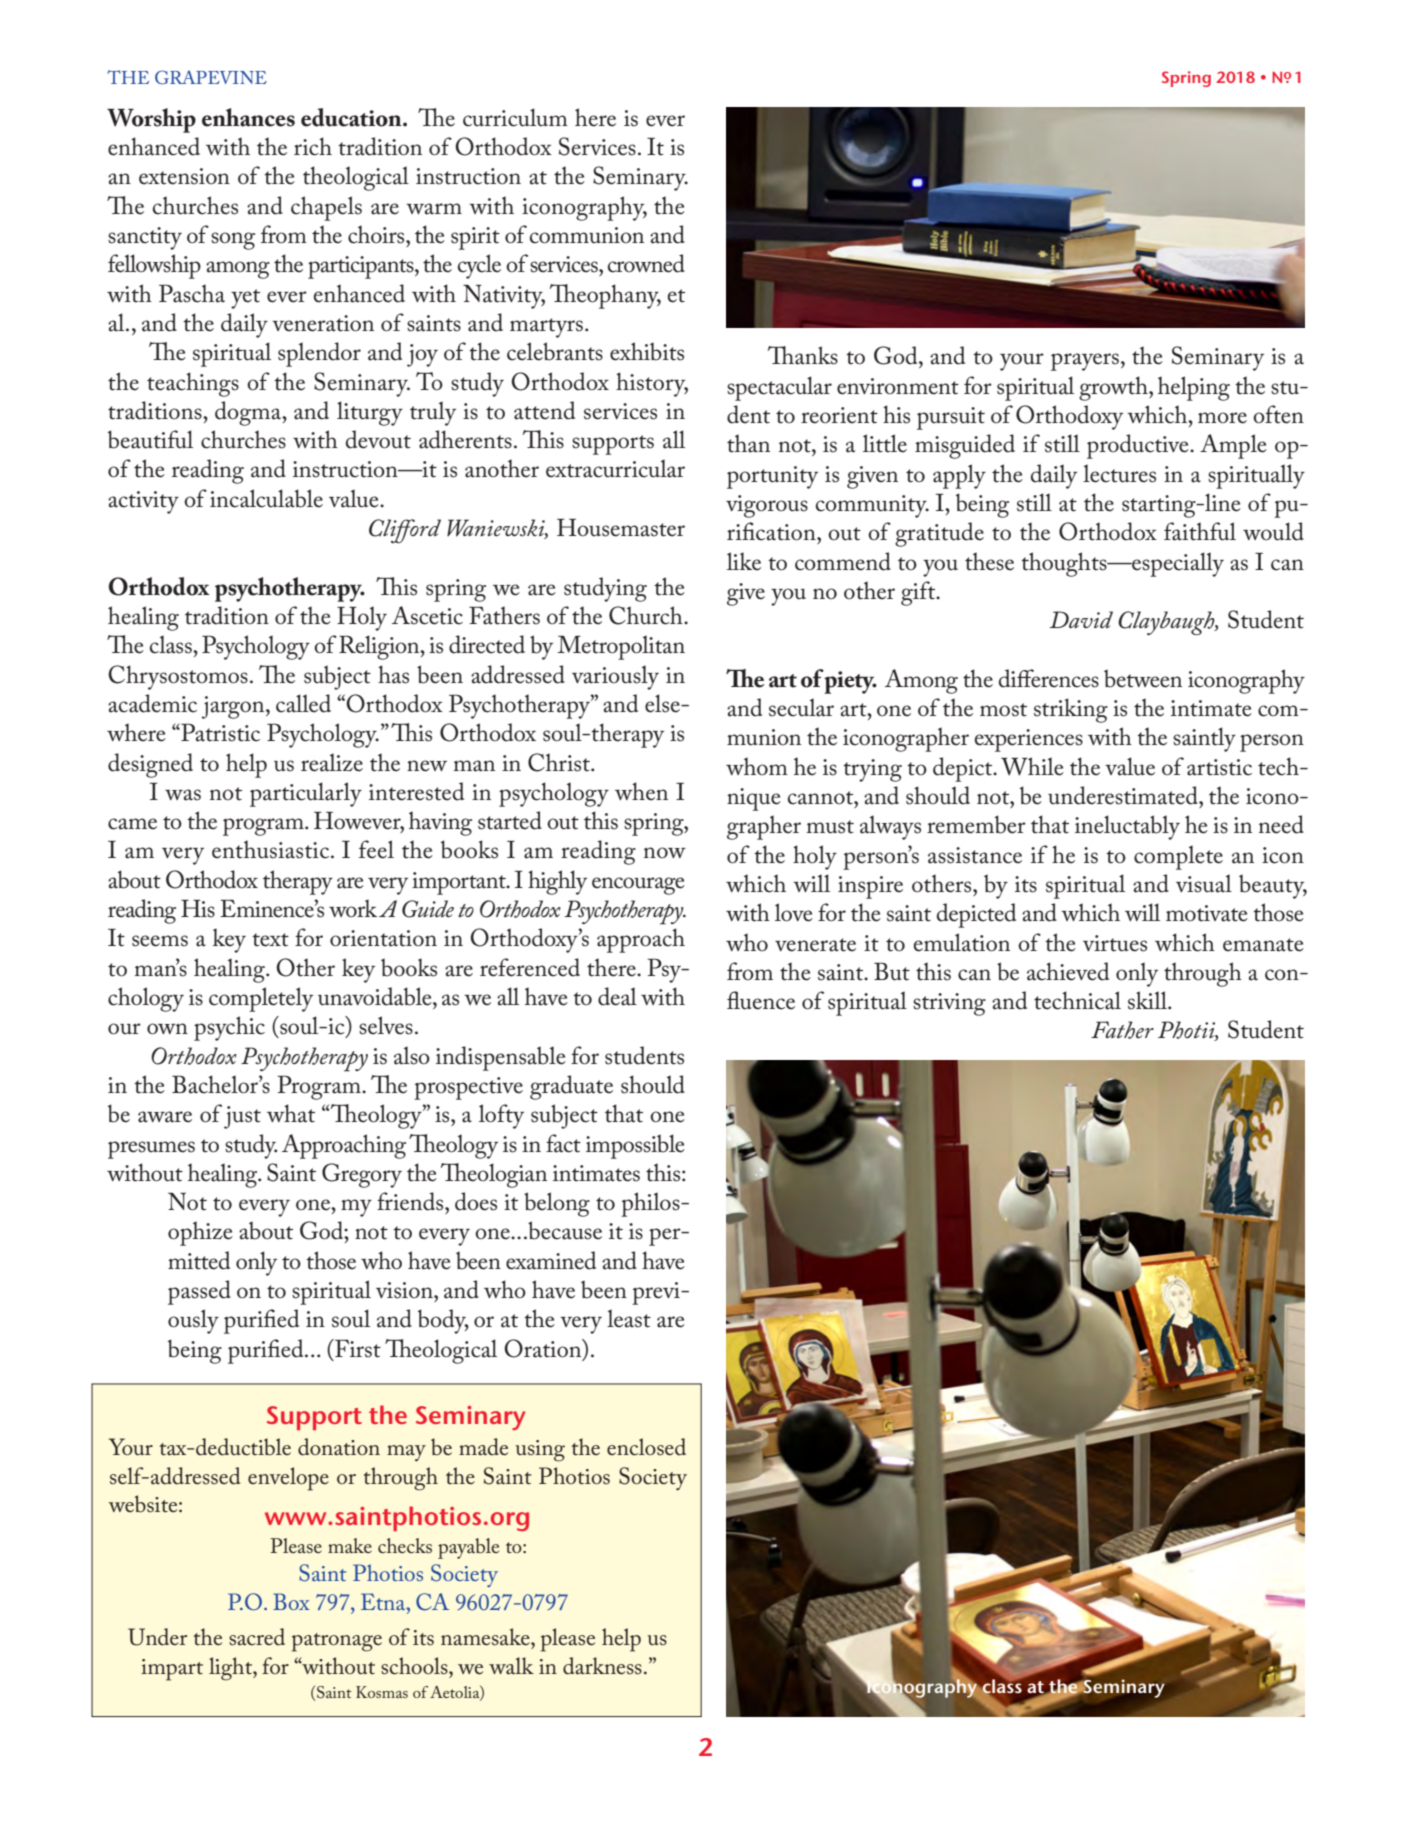 The image size is (1412, 1827). Describe the element at coordinates (1085, 362) in the document. I see `prayers` at that location.
